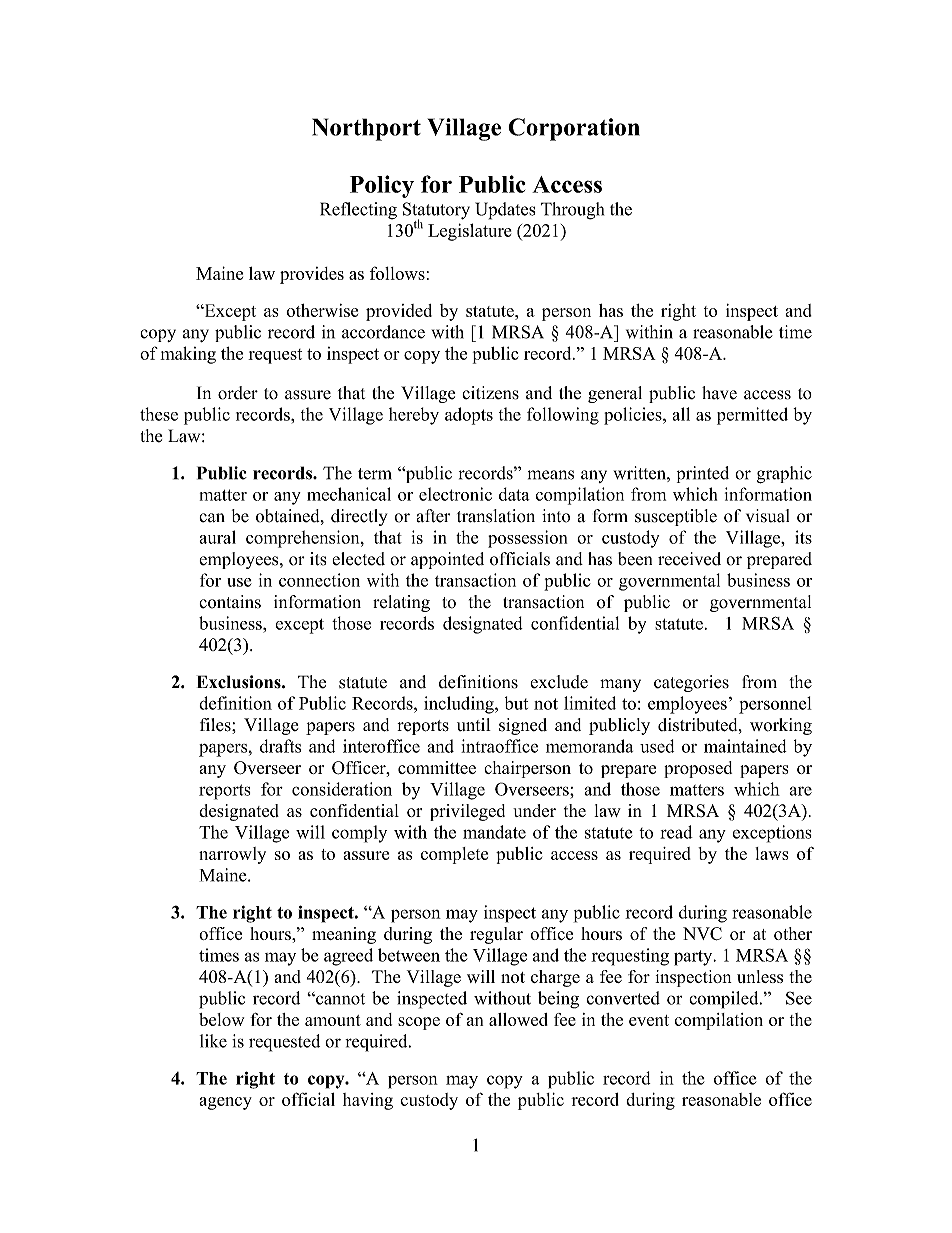  I want to click on order, so click(238, 393).
